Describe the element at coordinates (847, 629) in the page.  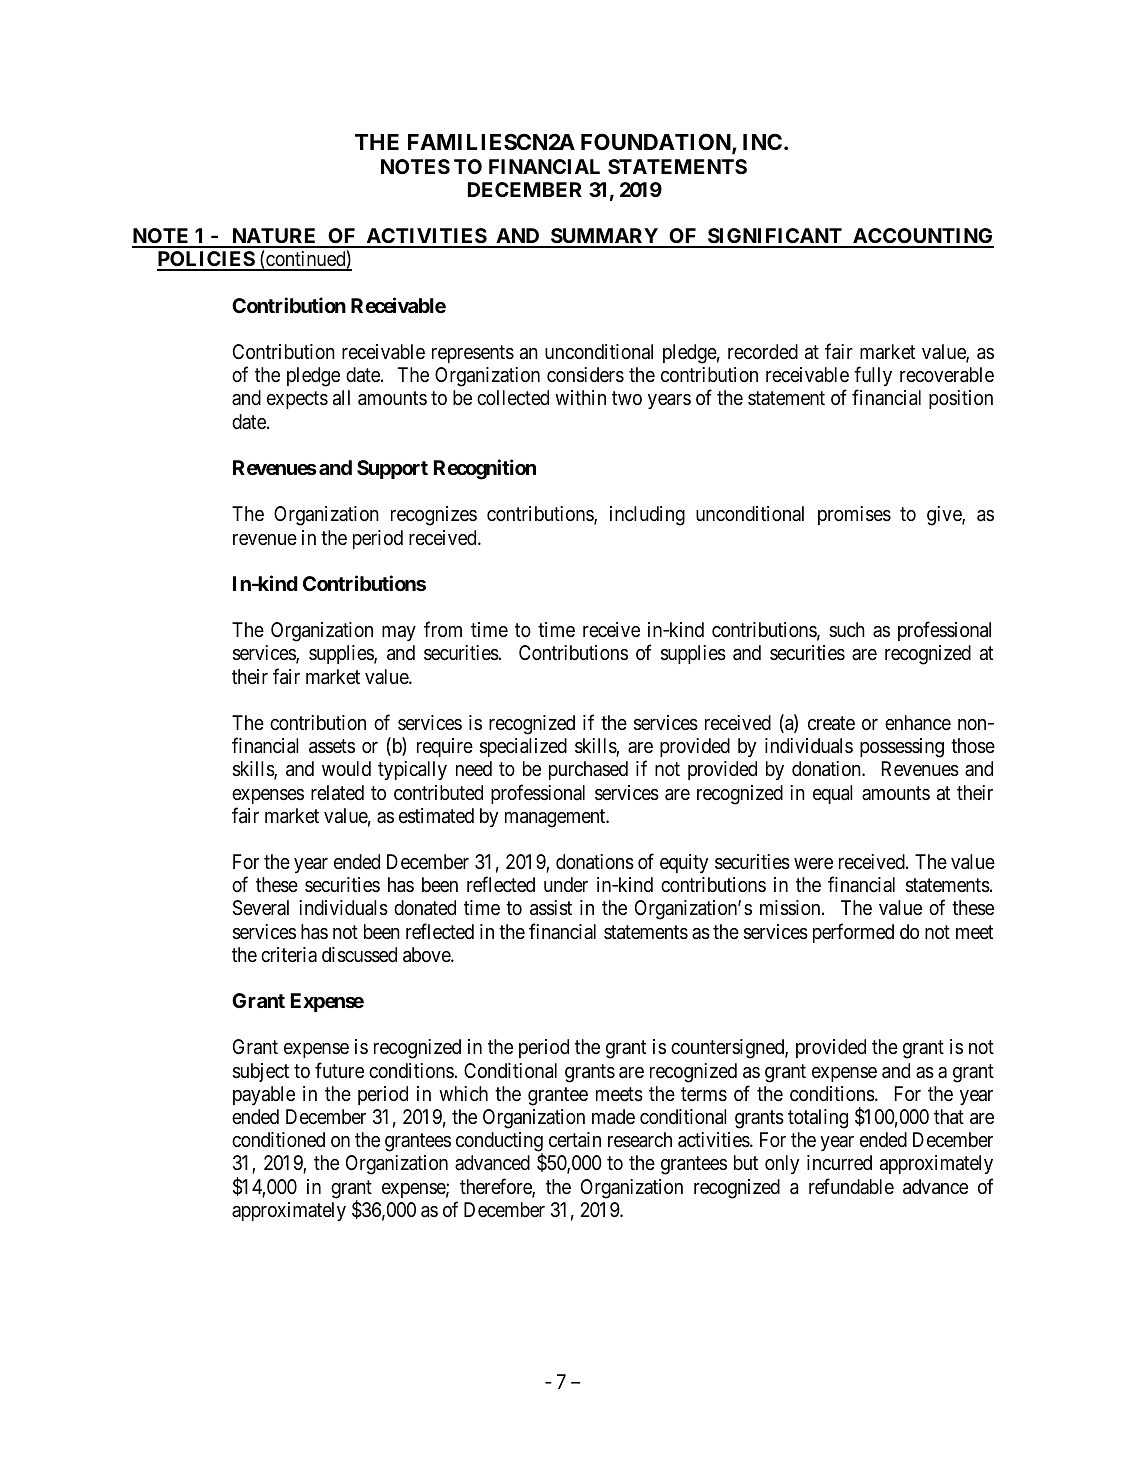
I see `such` at that location.
